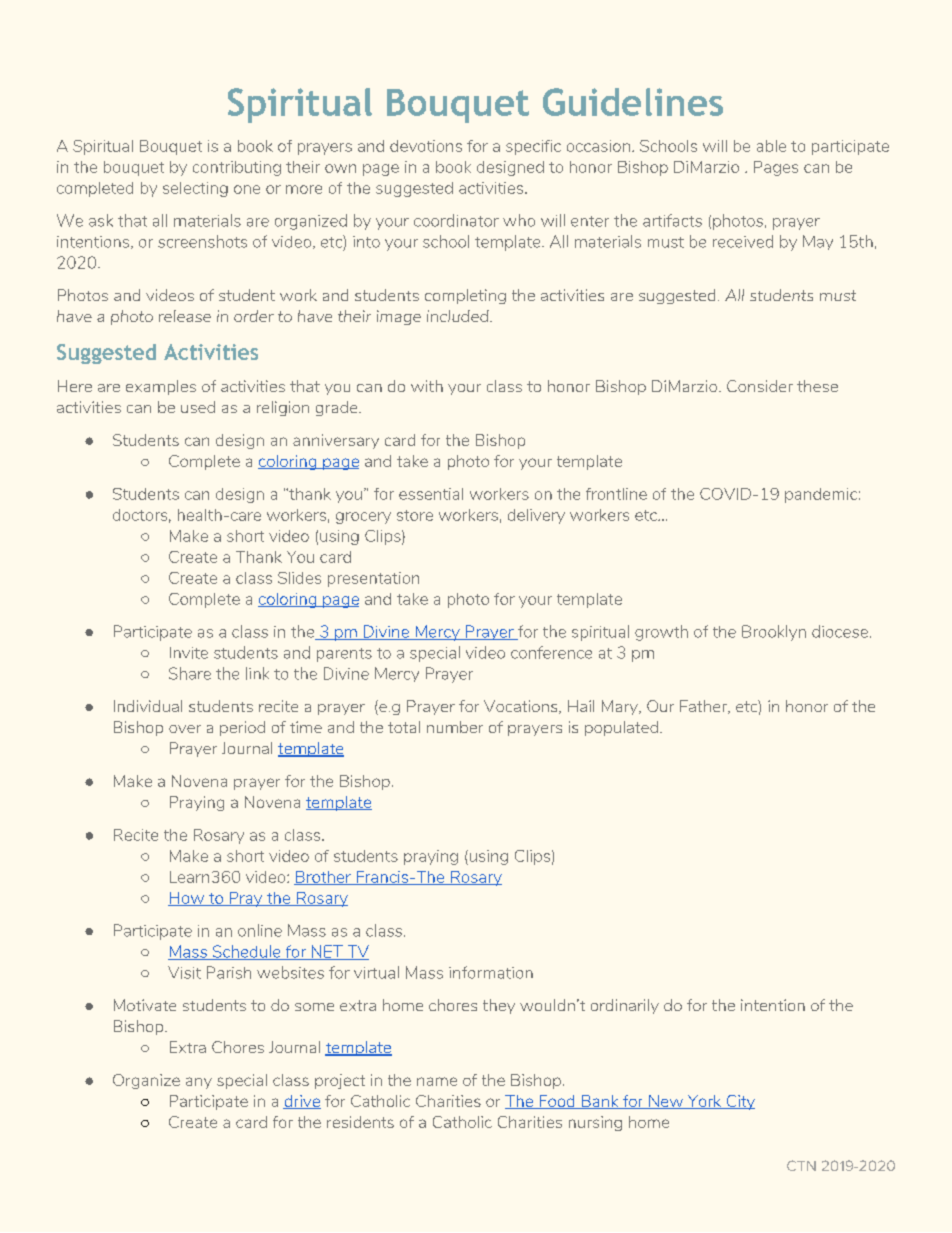 This document has width=952, height=1233. Describe the element at coordinates (705, 707) in the document. I see `Father` at that location.
